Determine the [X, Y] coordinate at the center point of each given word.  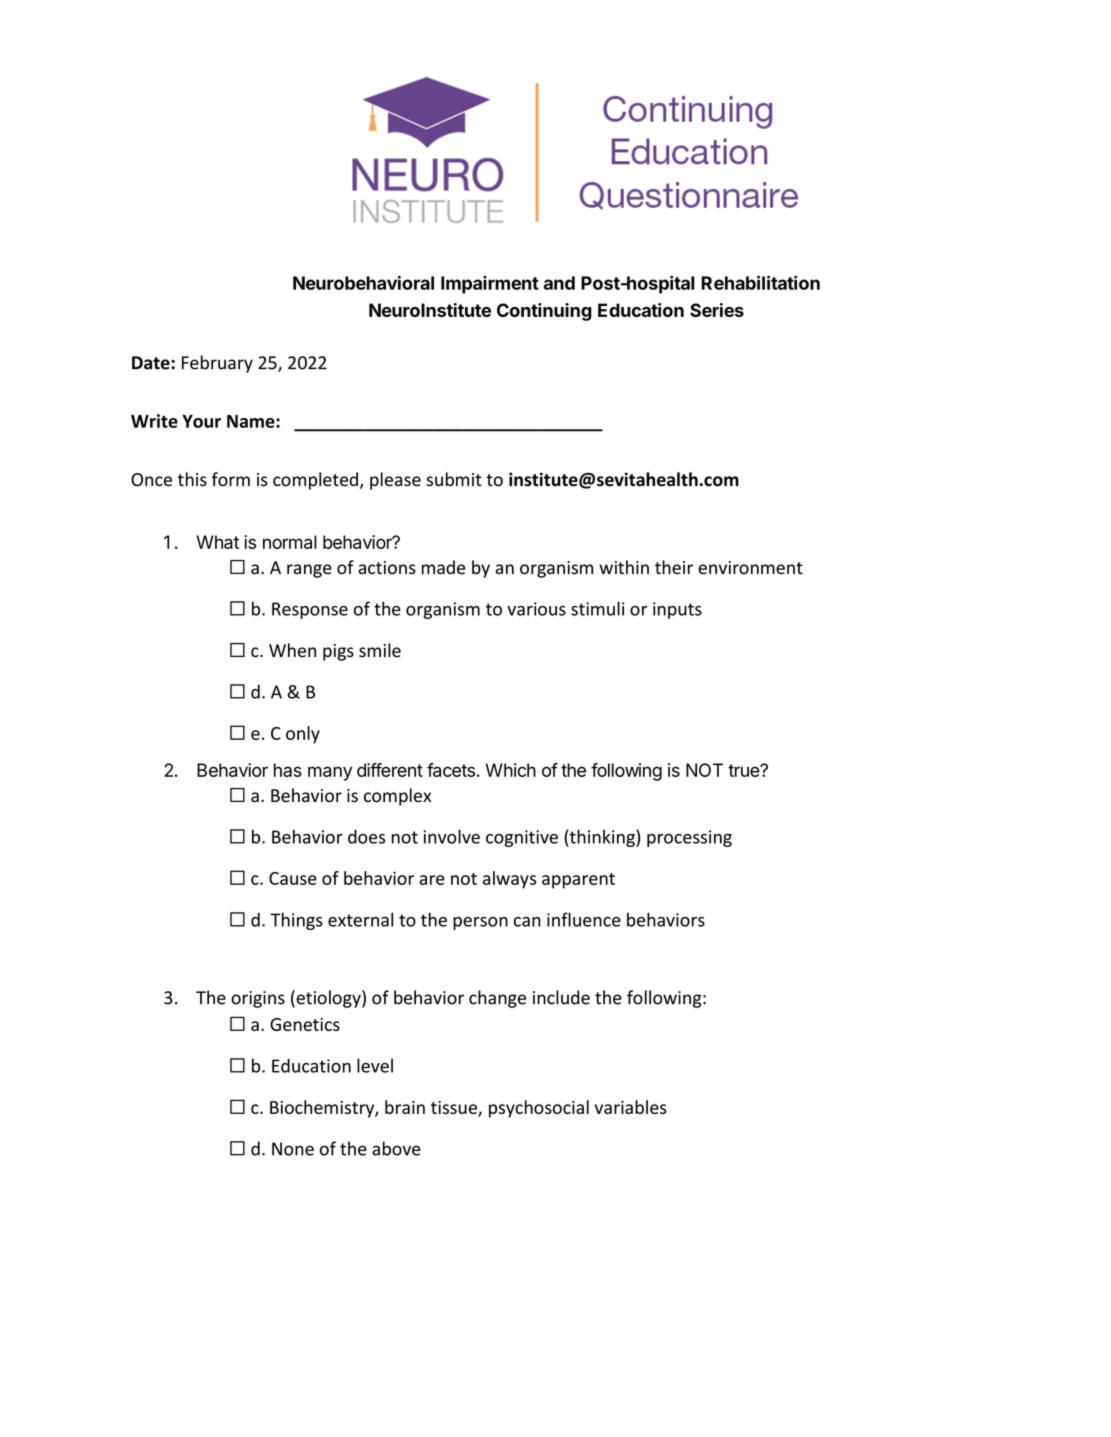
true [744, 770]
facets [451, 770]
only [303, 735]
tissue [455, 1108]
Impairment [490, 285]
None [293, 1149]
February [217, 364]
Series [717, 310]
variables [631, 1107]
